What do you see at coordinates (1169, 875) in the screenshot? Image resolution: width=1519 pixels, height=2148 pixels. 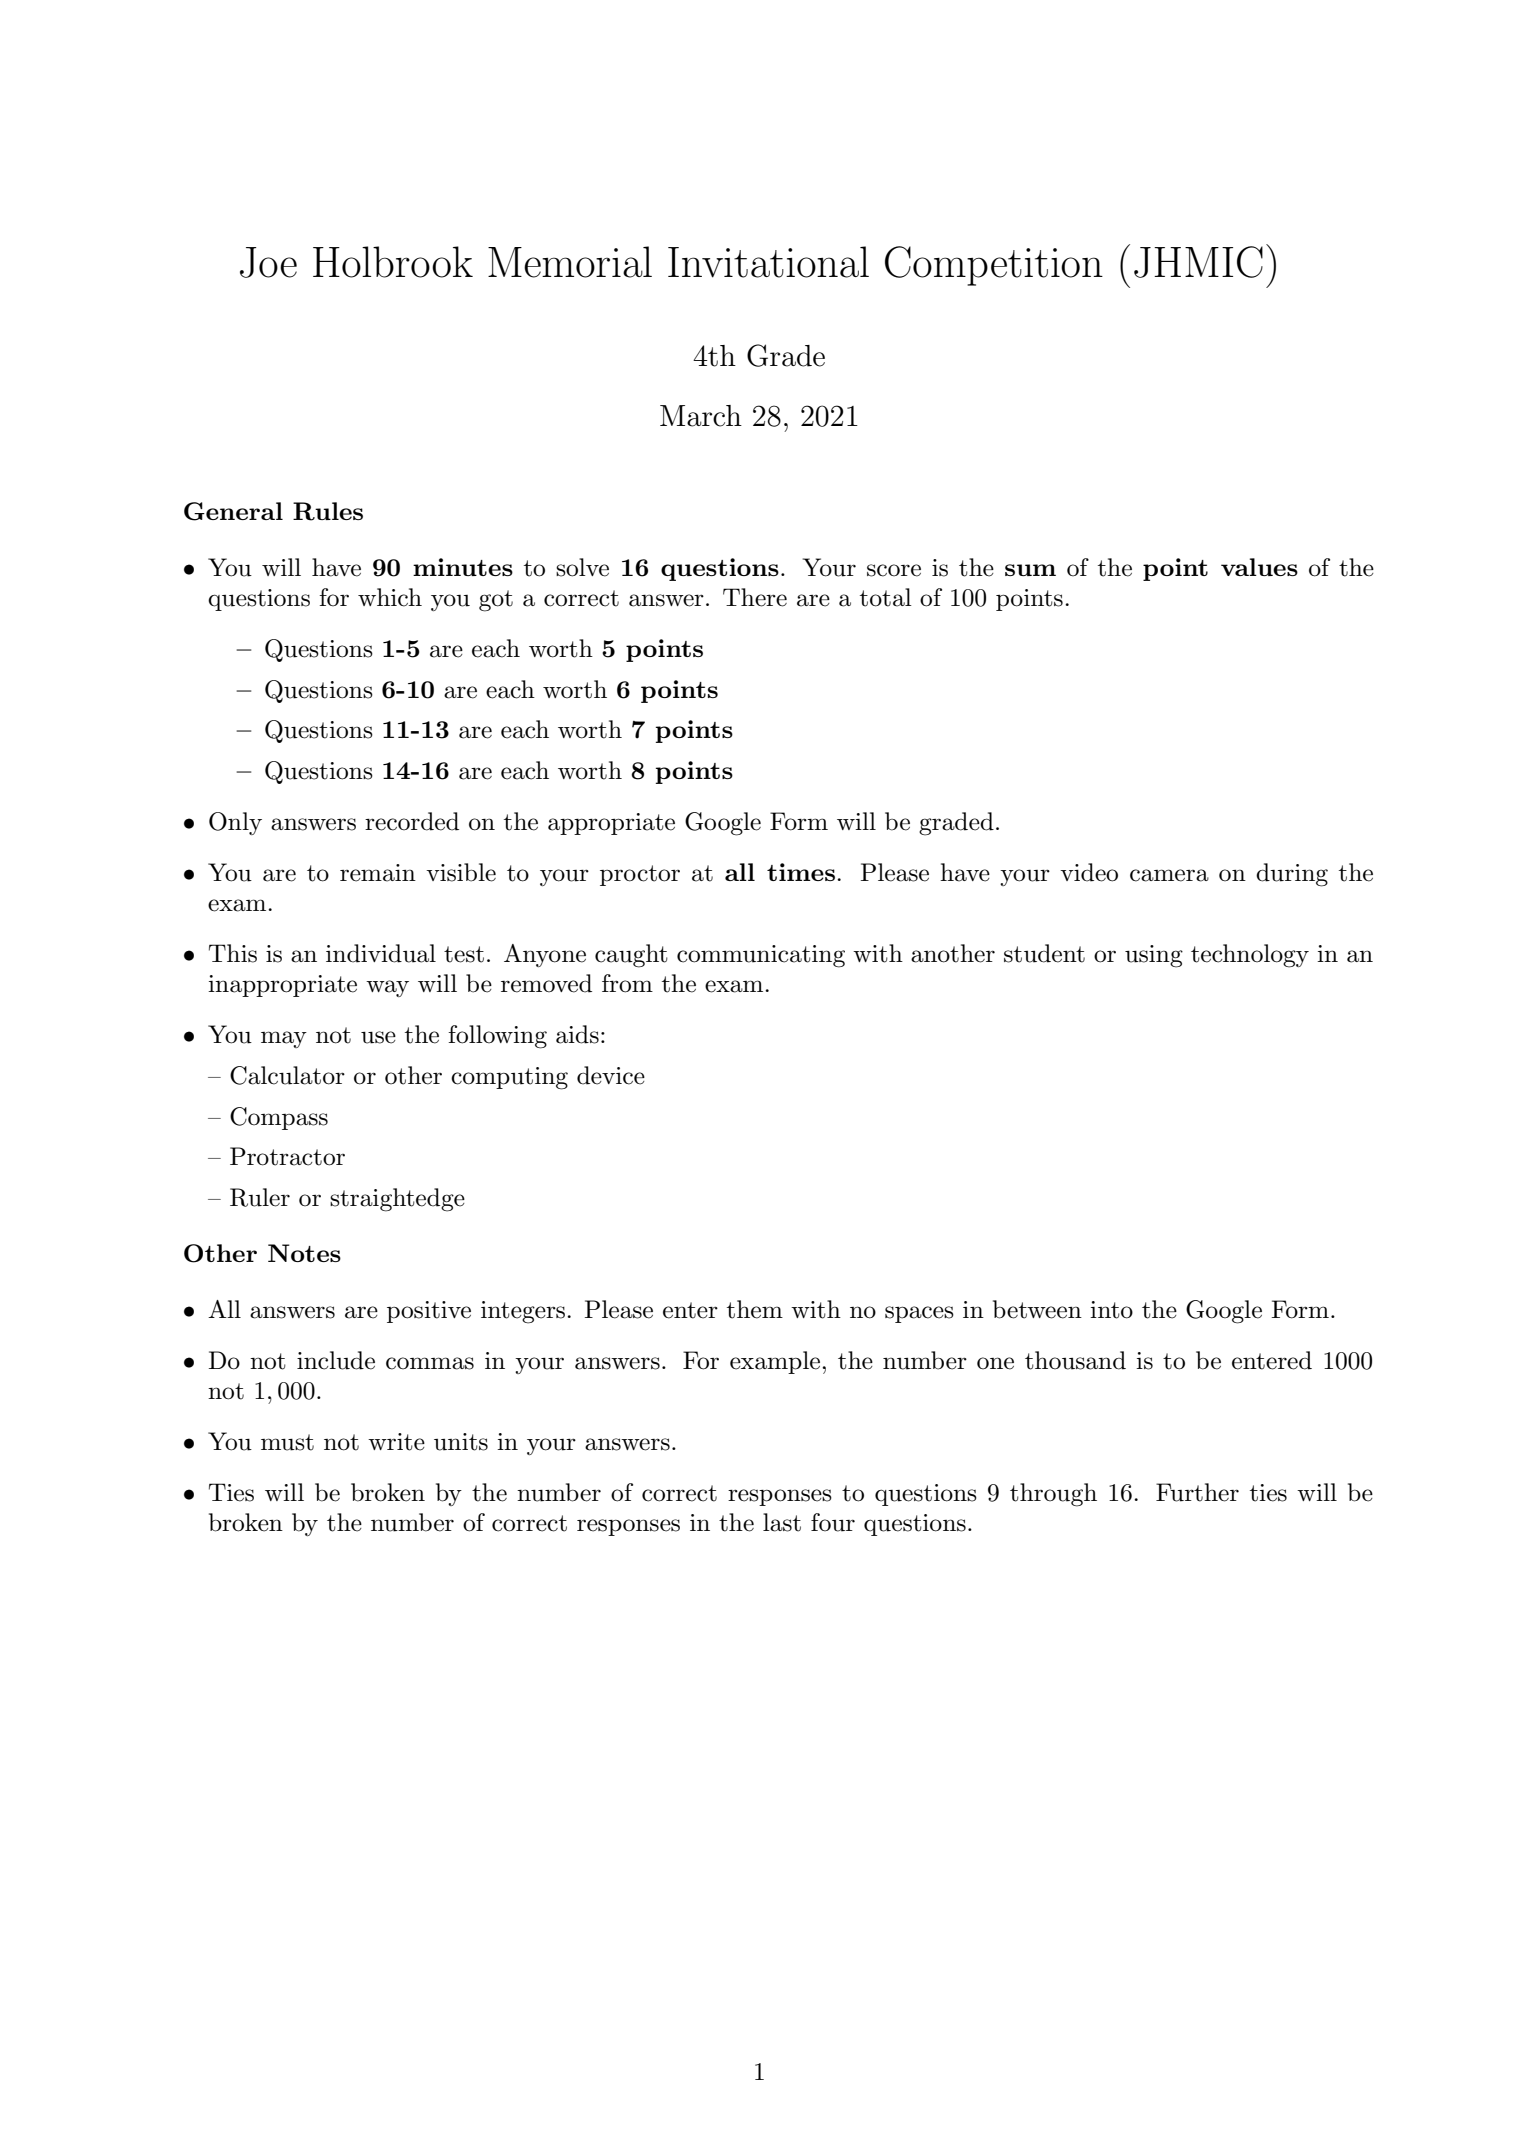 I see `camera` at bounding box center [1169, 875].
